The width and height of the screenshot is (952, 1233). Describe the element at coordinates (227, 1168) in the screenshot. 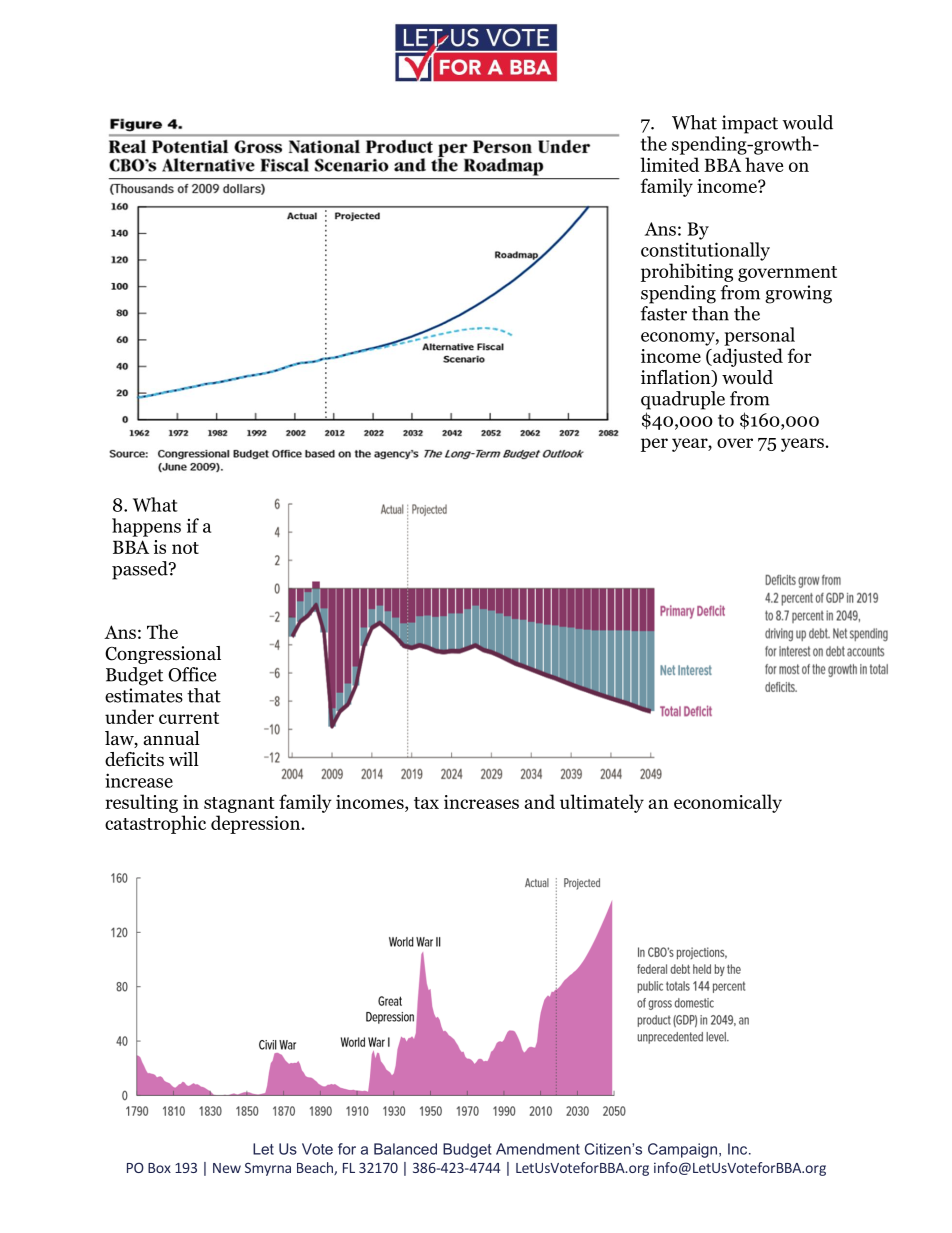

I see `New` at that location.
